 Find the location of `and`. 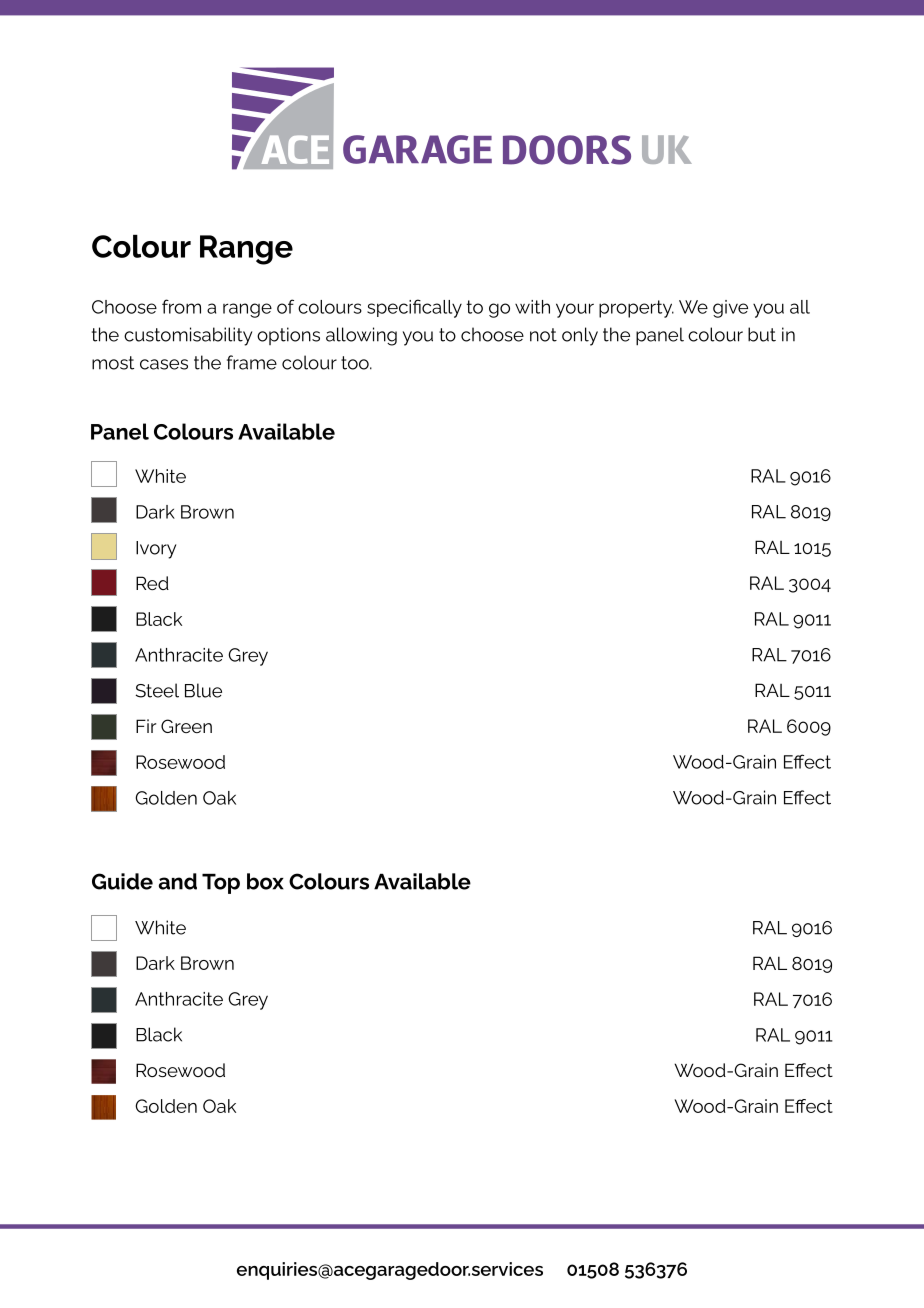

and is located at coordinates (178, 881).
